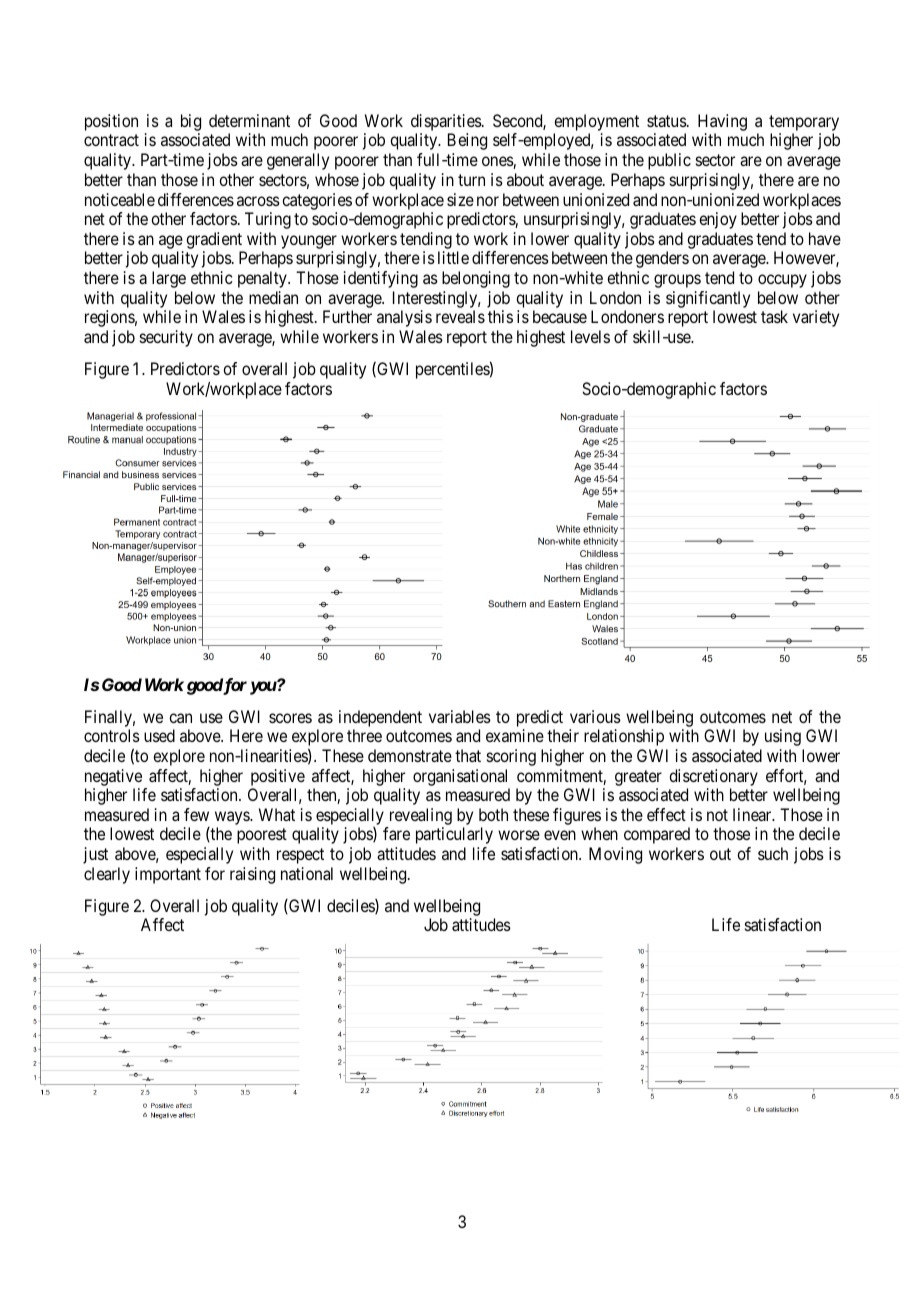 This document has width=924, height=1308. I want to click on big, so click(191, 124).
